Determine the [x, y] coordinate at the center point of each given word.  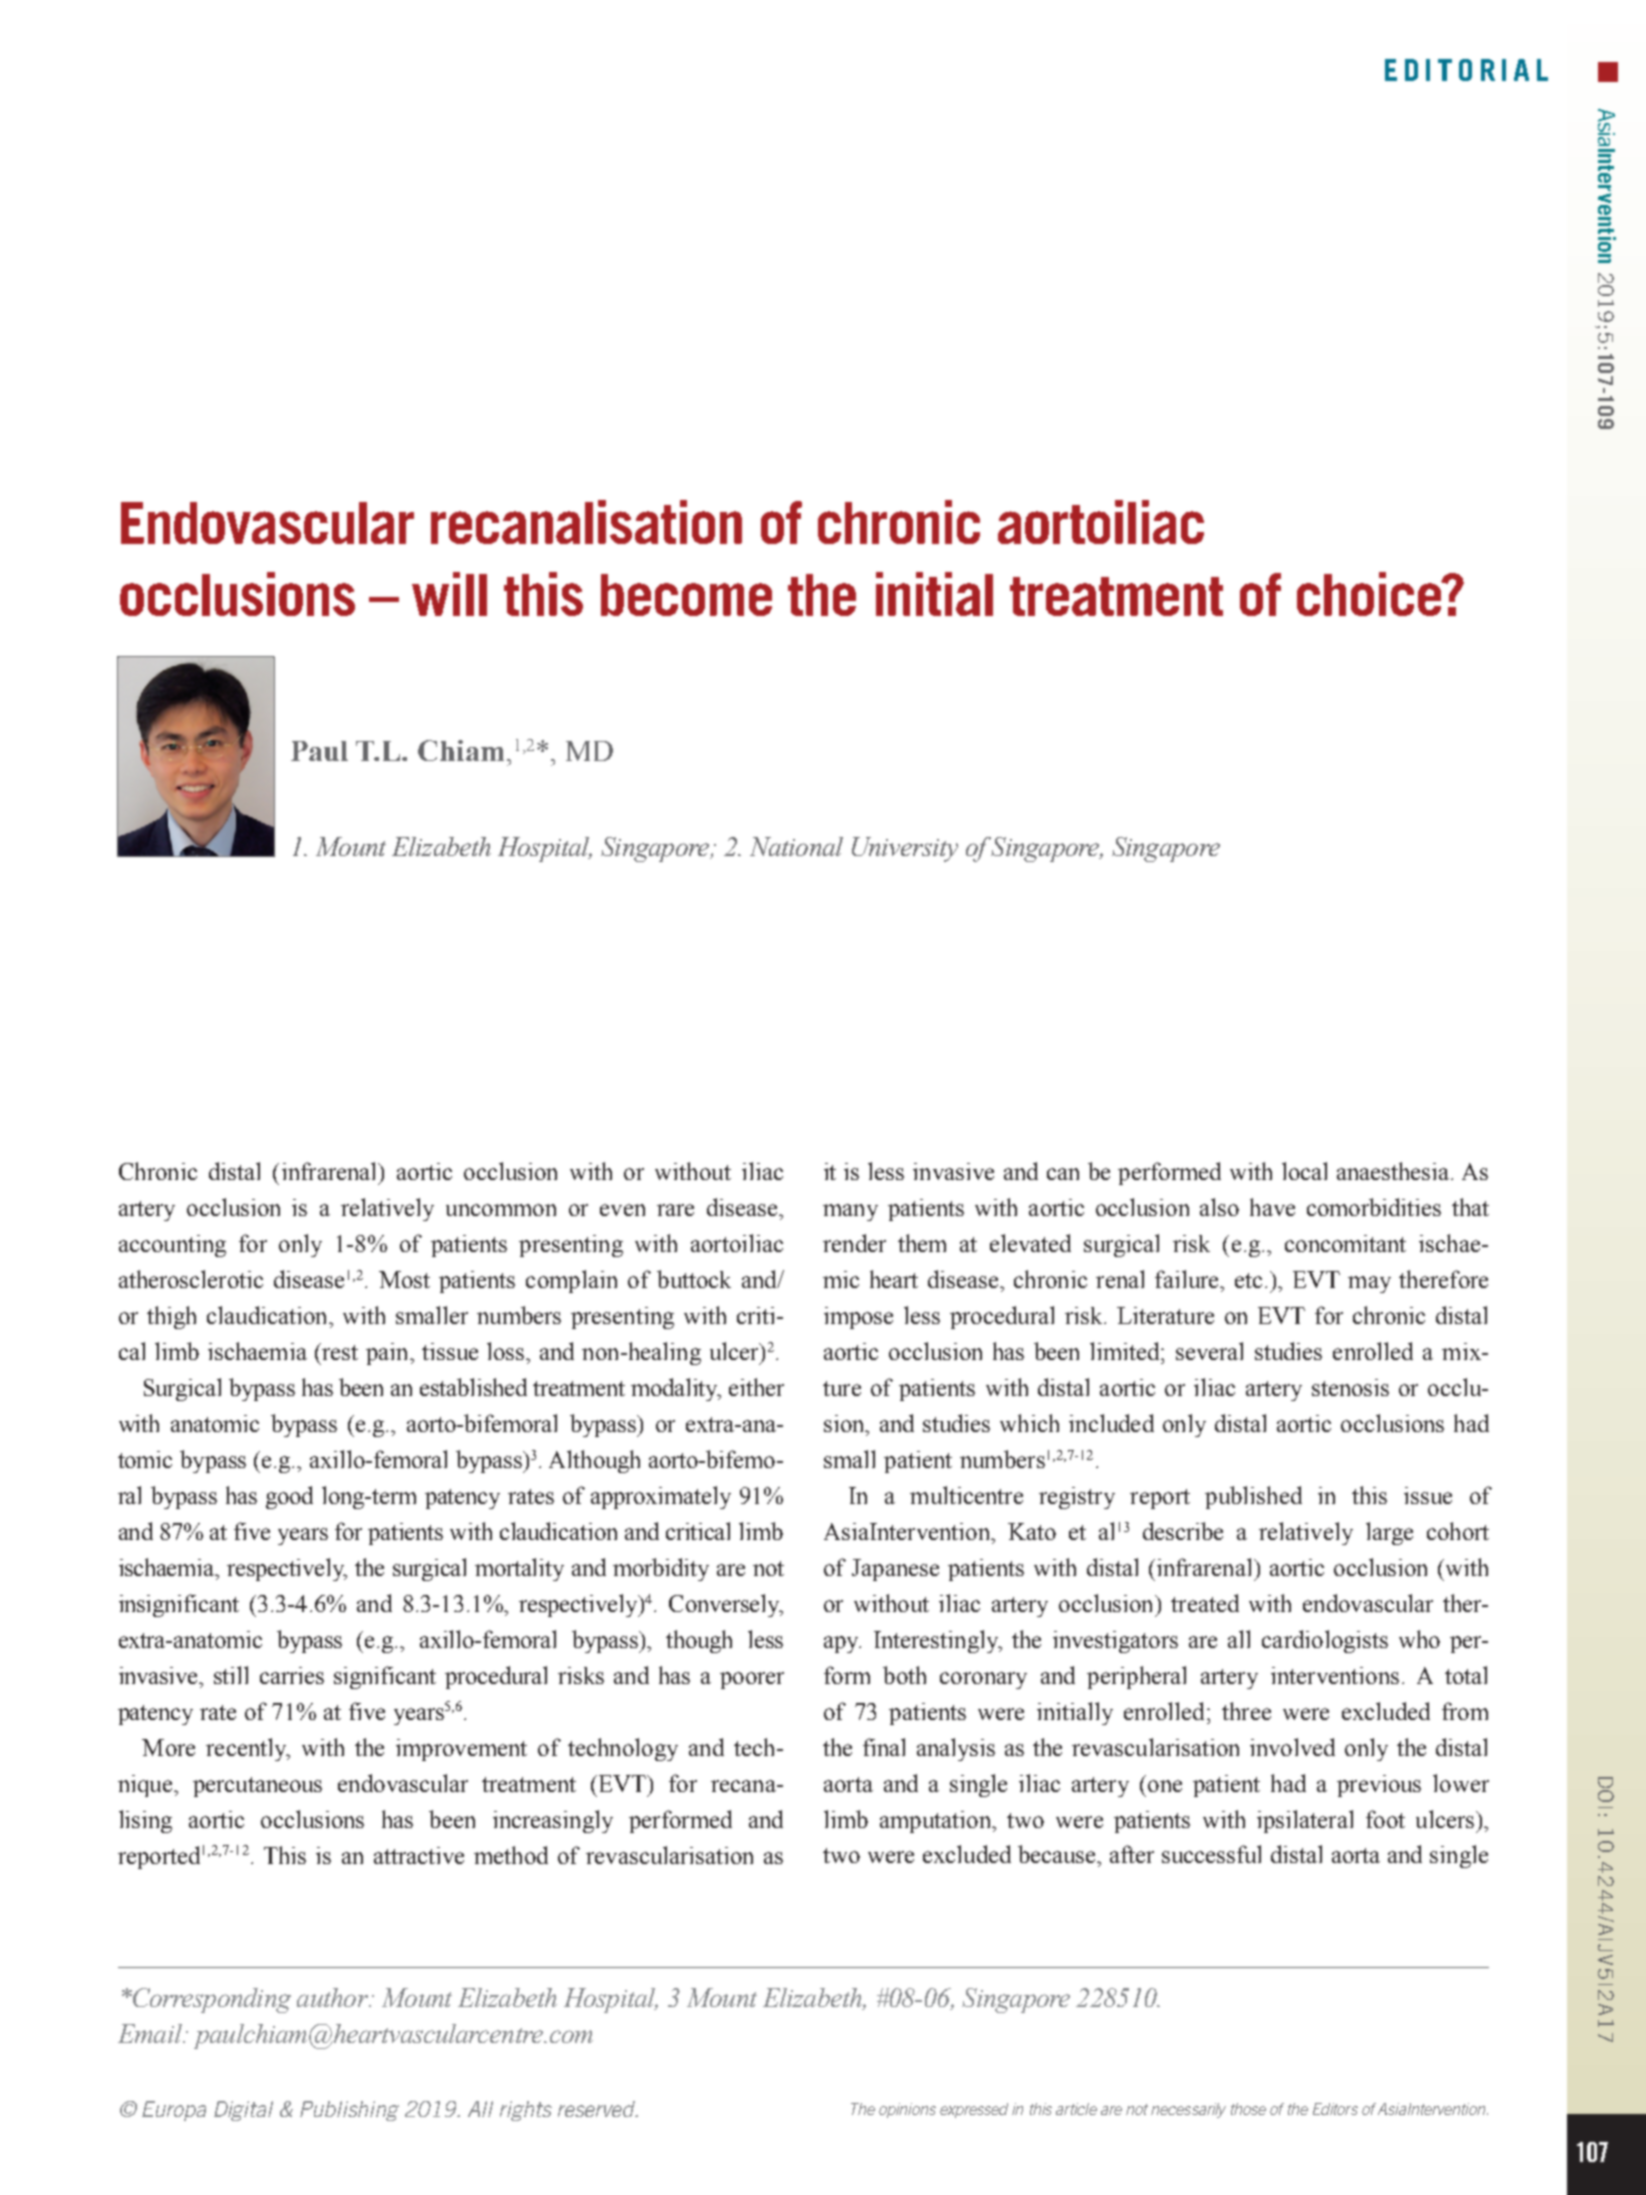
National [796, 846]
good [289, 1497]
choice [1370, 594]
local [1304, 1171]
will [449, 594]
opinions [907, 2110]
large [1389, 1533]
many [850, 1212]
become [686, 595]
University [905, 849]
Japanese [895, 1570]
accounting [172, 1246]
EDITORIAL [1466, 70]
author [333, 1997]
